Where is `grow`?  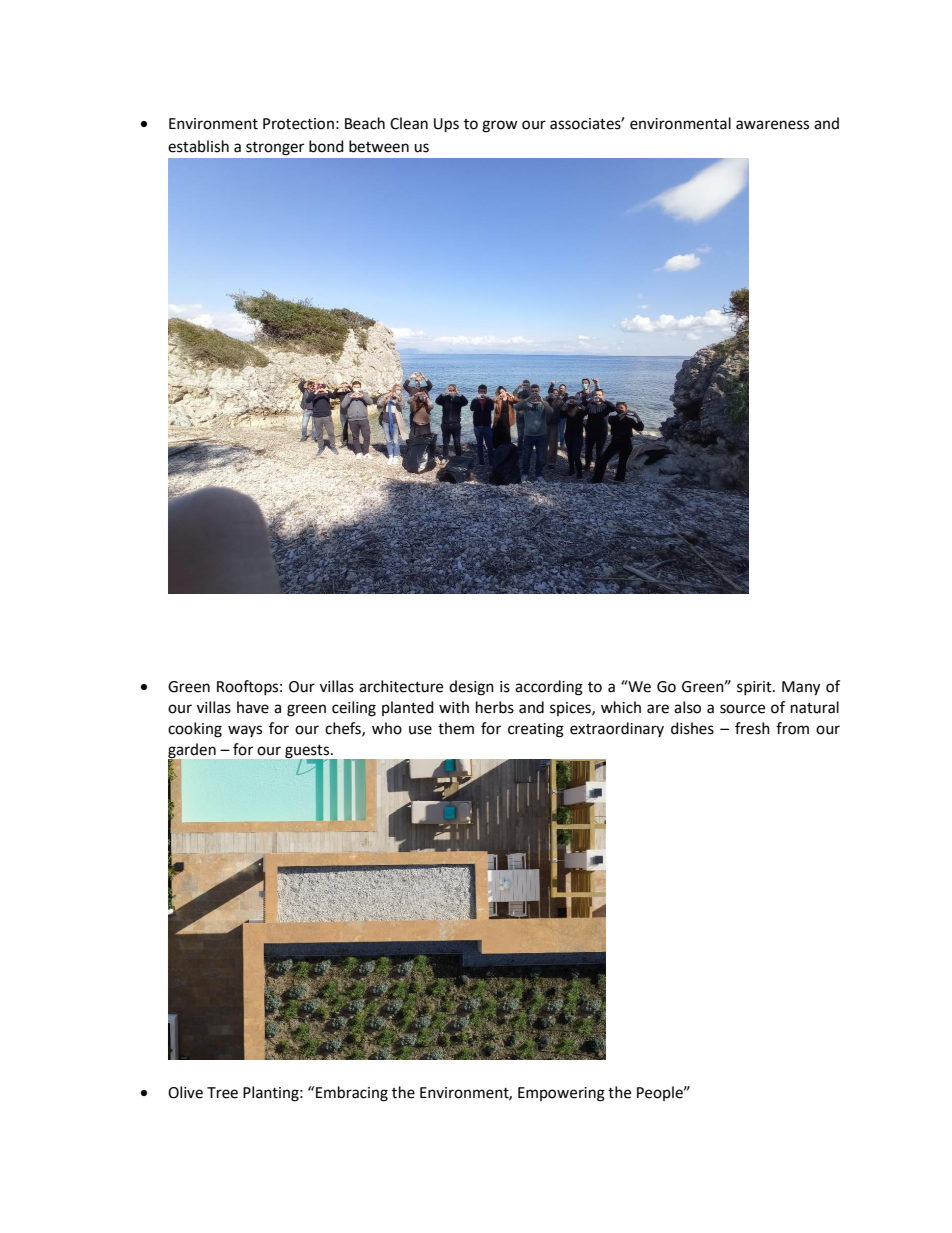 grow is located at coordinates (500, 126).
